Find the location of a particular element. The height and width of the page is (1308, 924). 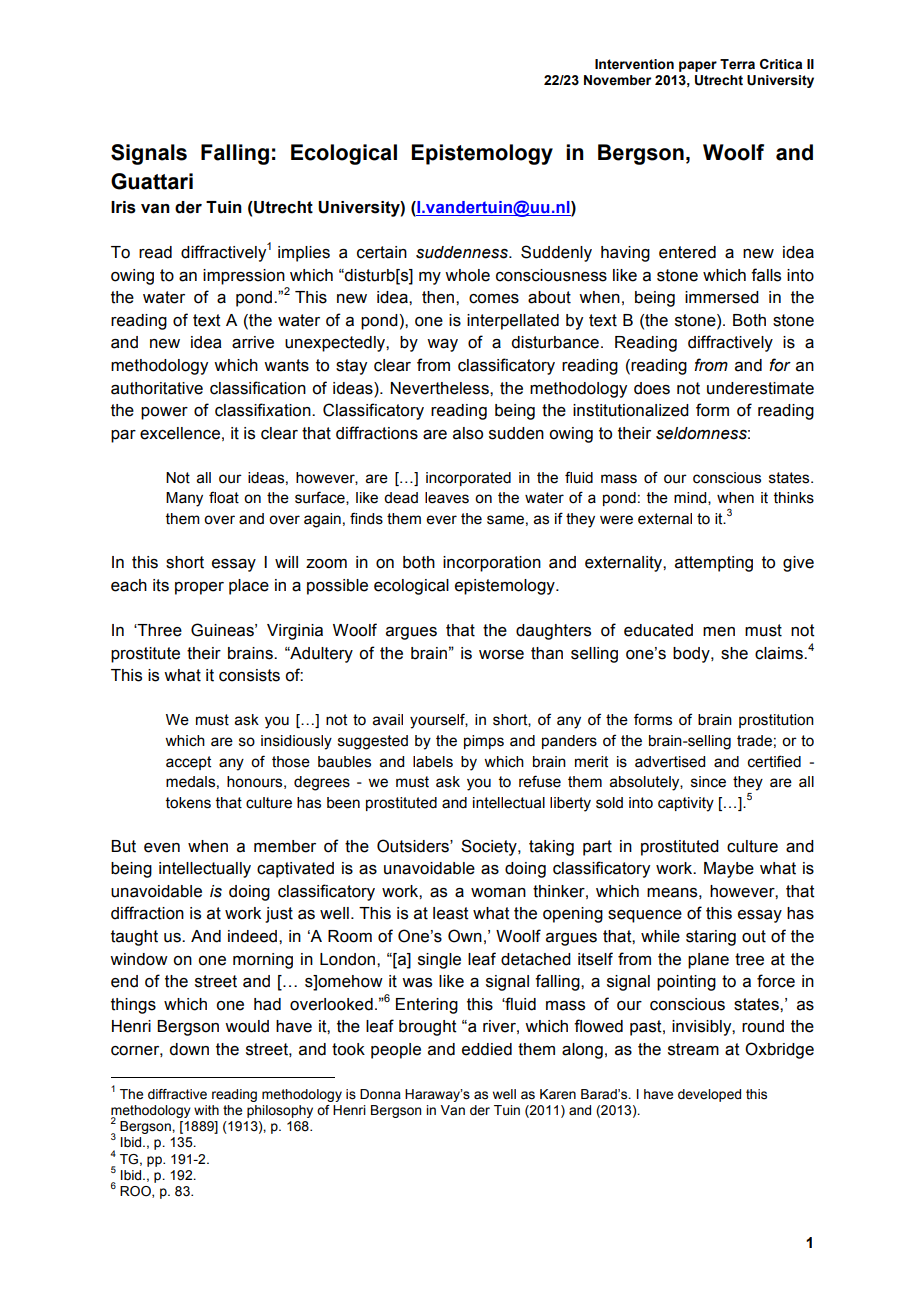

Guattari is located at coordinates (152, 181).
